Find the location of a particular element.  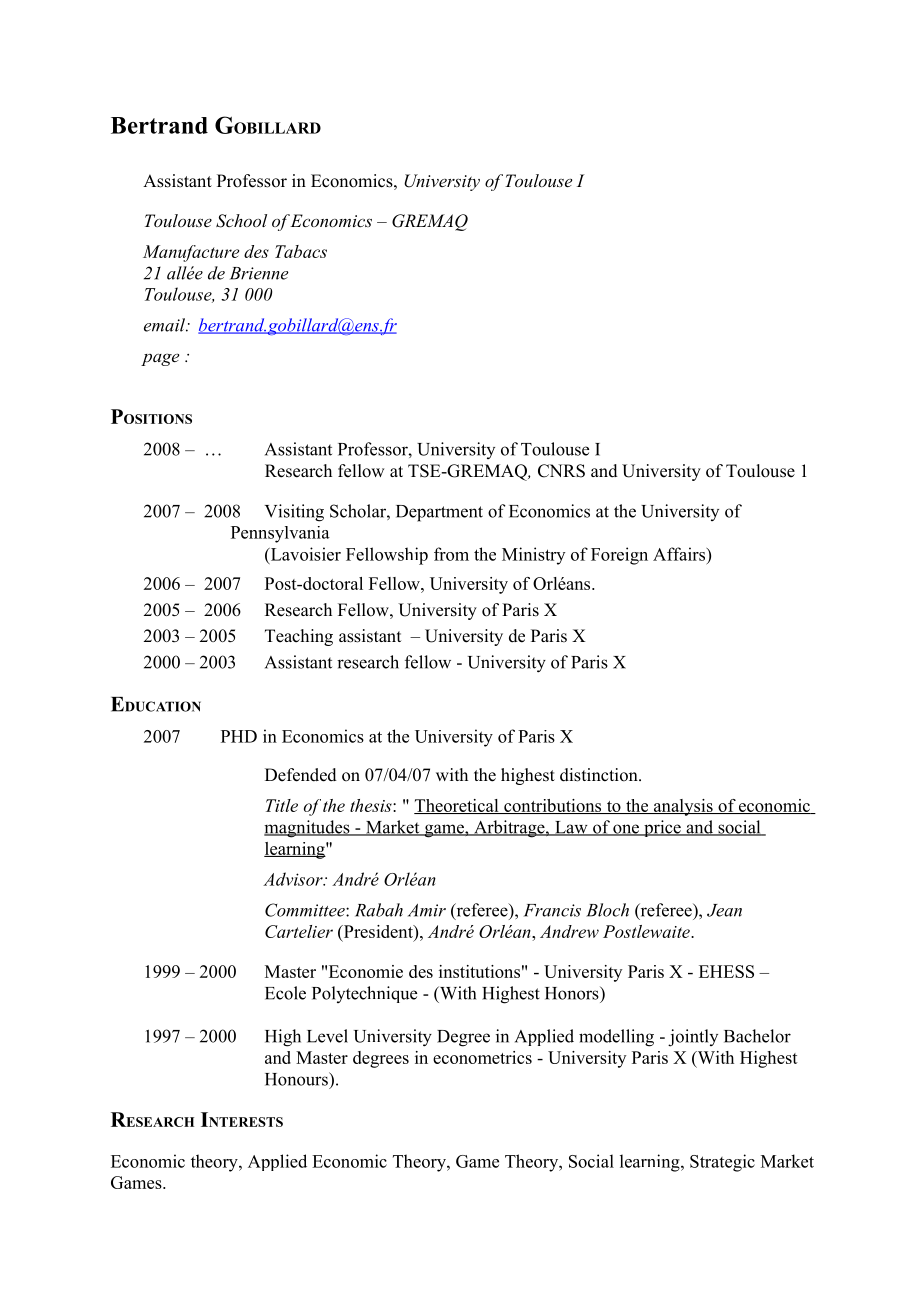

Manufacture is located at coordinates (191, 253).
